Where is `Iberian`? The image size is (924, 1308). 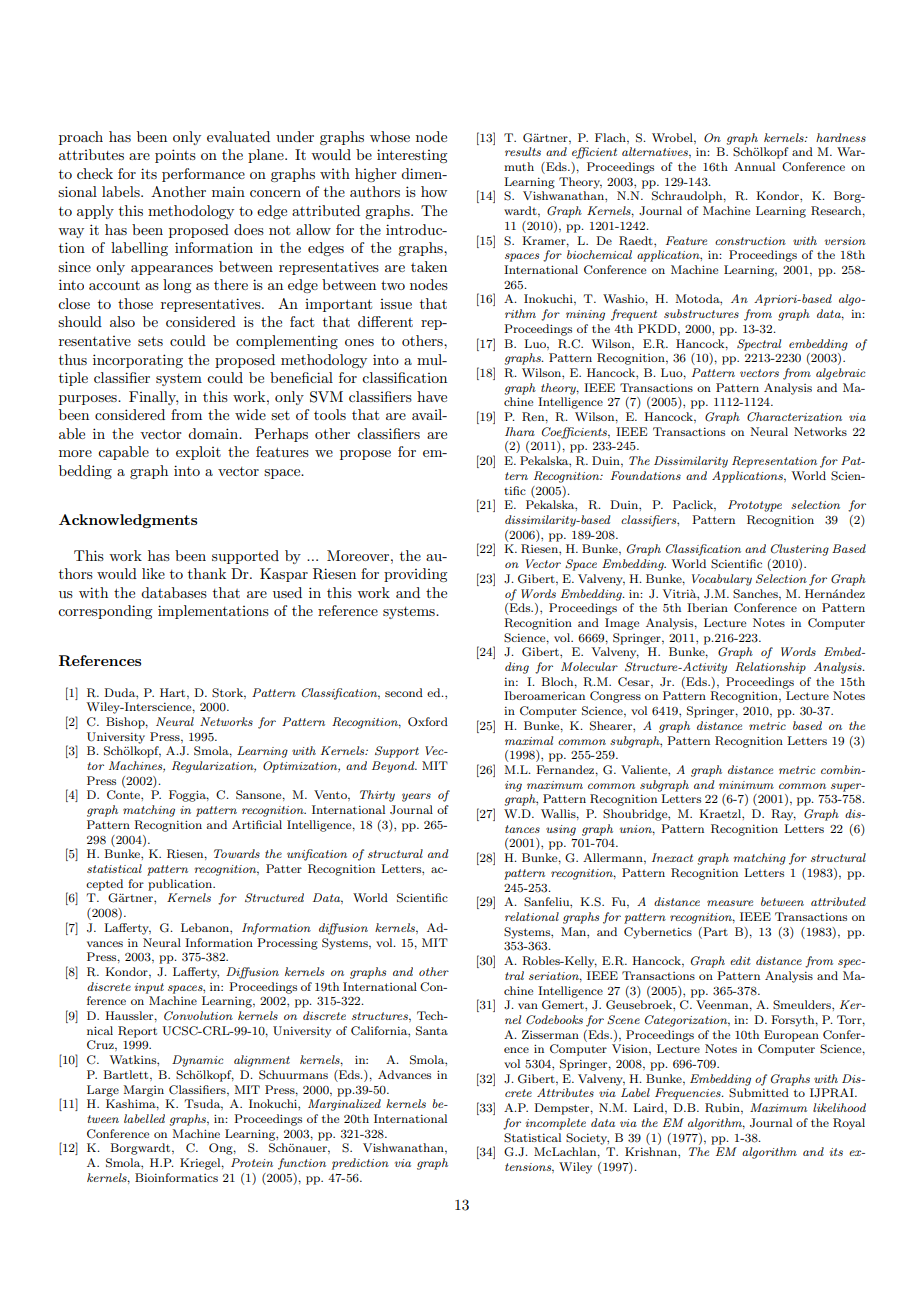 Iberian is located at coordinates (707, 607).
